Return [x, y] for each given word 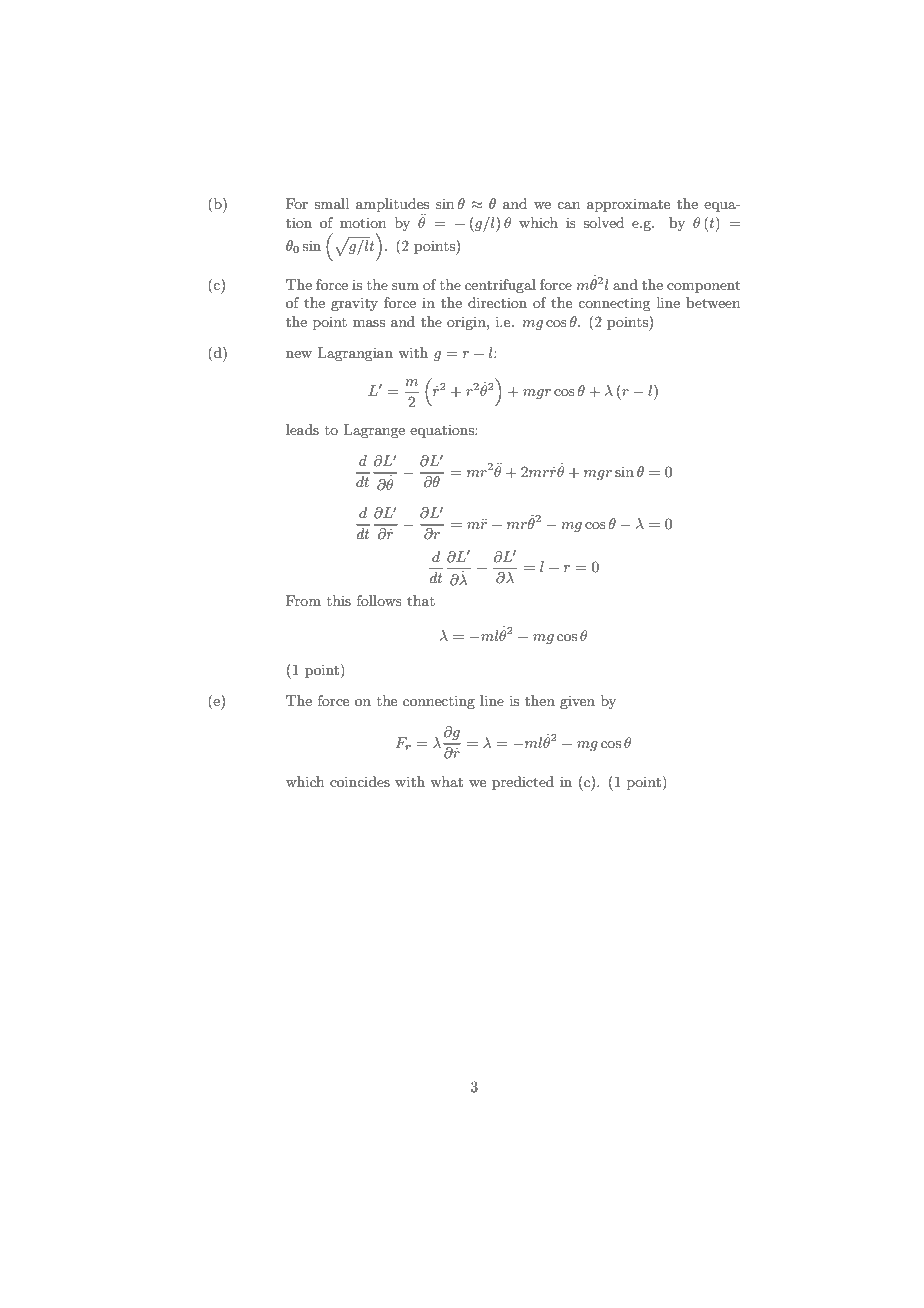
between [713, 302]
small [331, 203]
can [568, 205]
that [421, 600]
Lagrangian [355, 354]
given [577, 702]
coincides [360, 781]
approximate [628, 205]
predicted [523, 783]
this [339, 600]
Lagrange [374, 431]
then [540, 700]
